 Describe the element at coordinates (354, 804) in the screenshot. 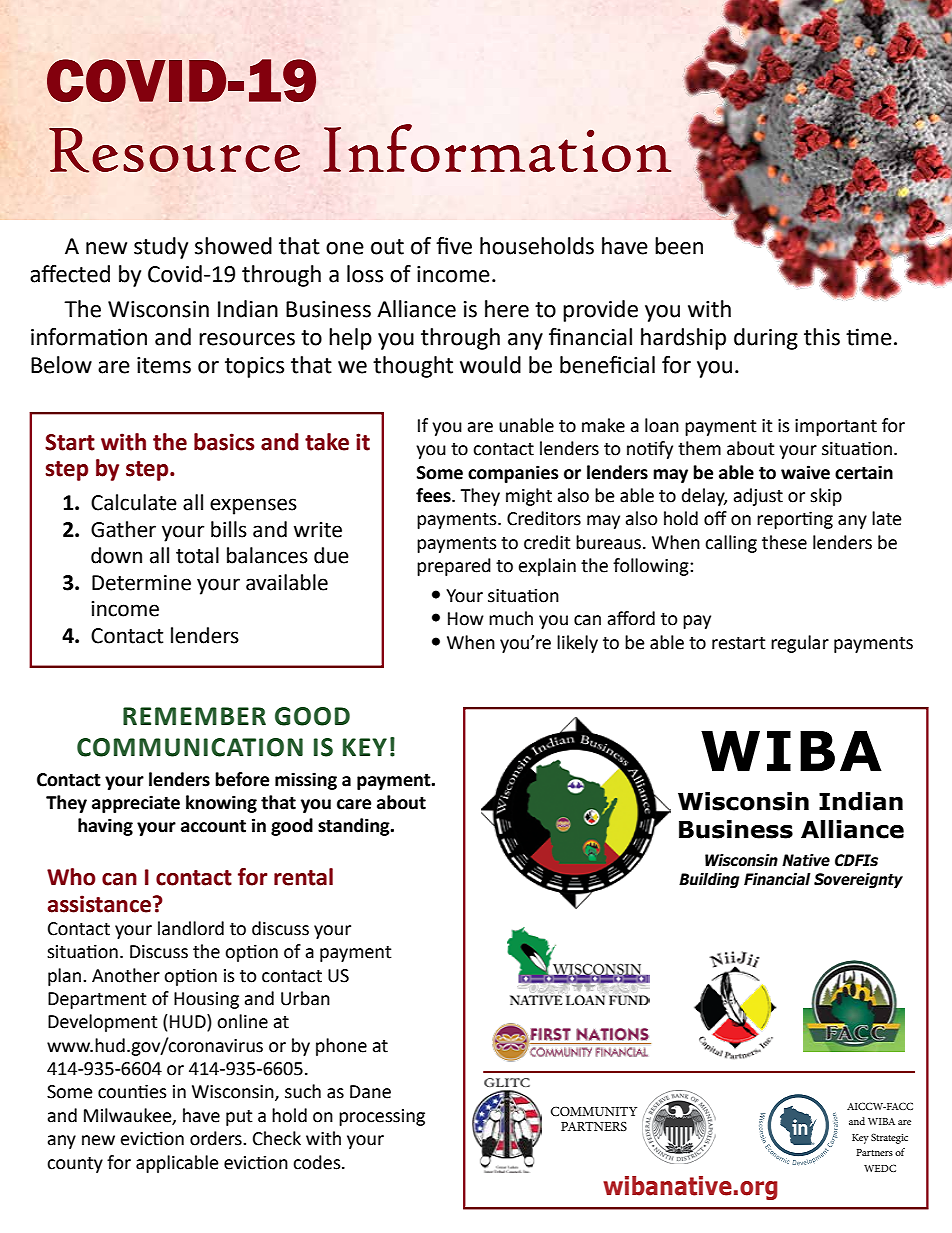

I see `care` at that location.
